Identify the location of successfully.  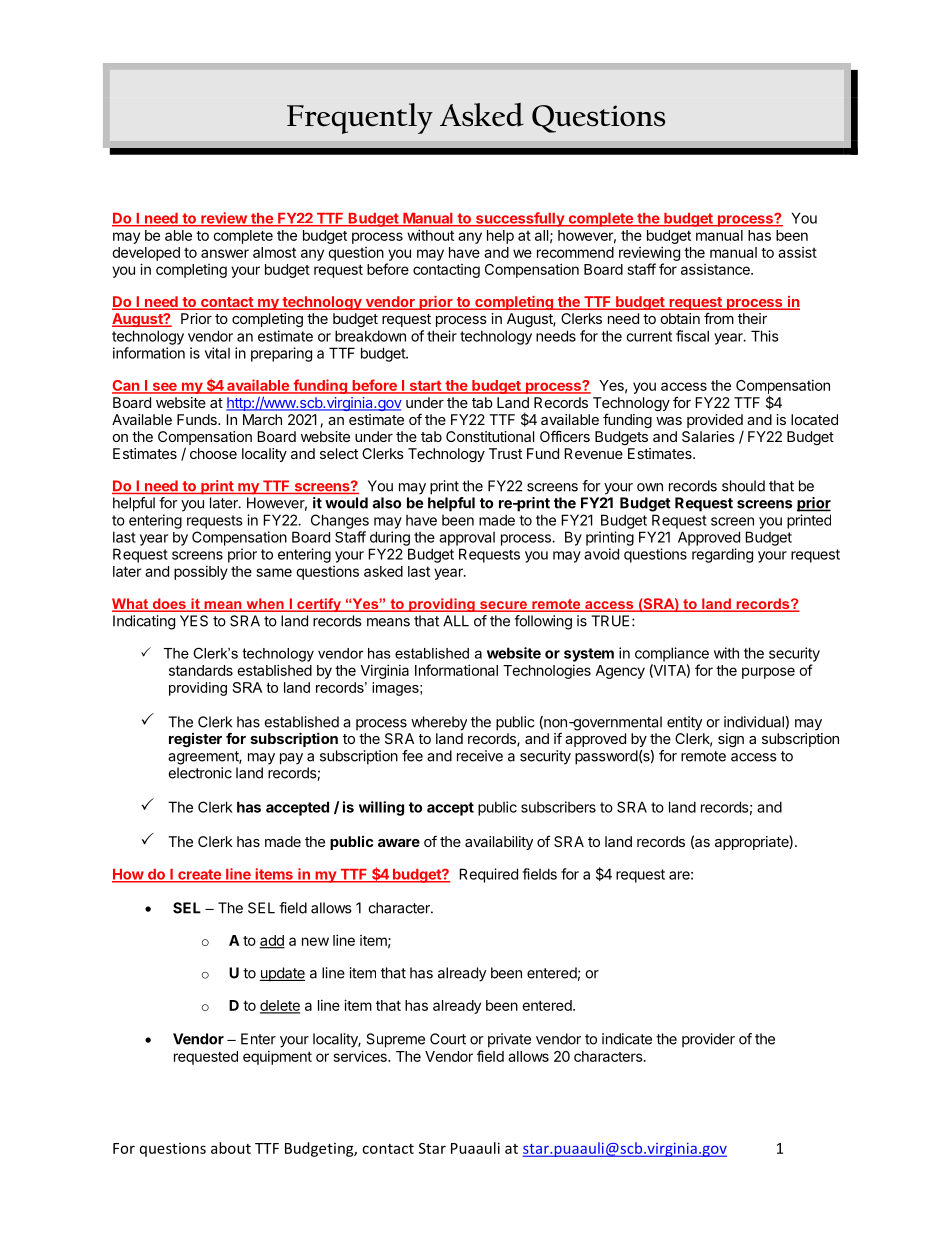
(520, 219).
